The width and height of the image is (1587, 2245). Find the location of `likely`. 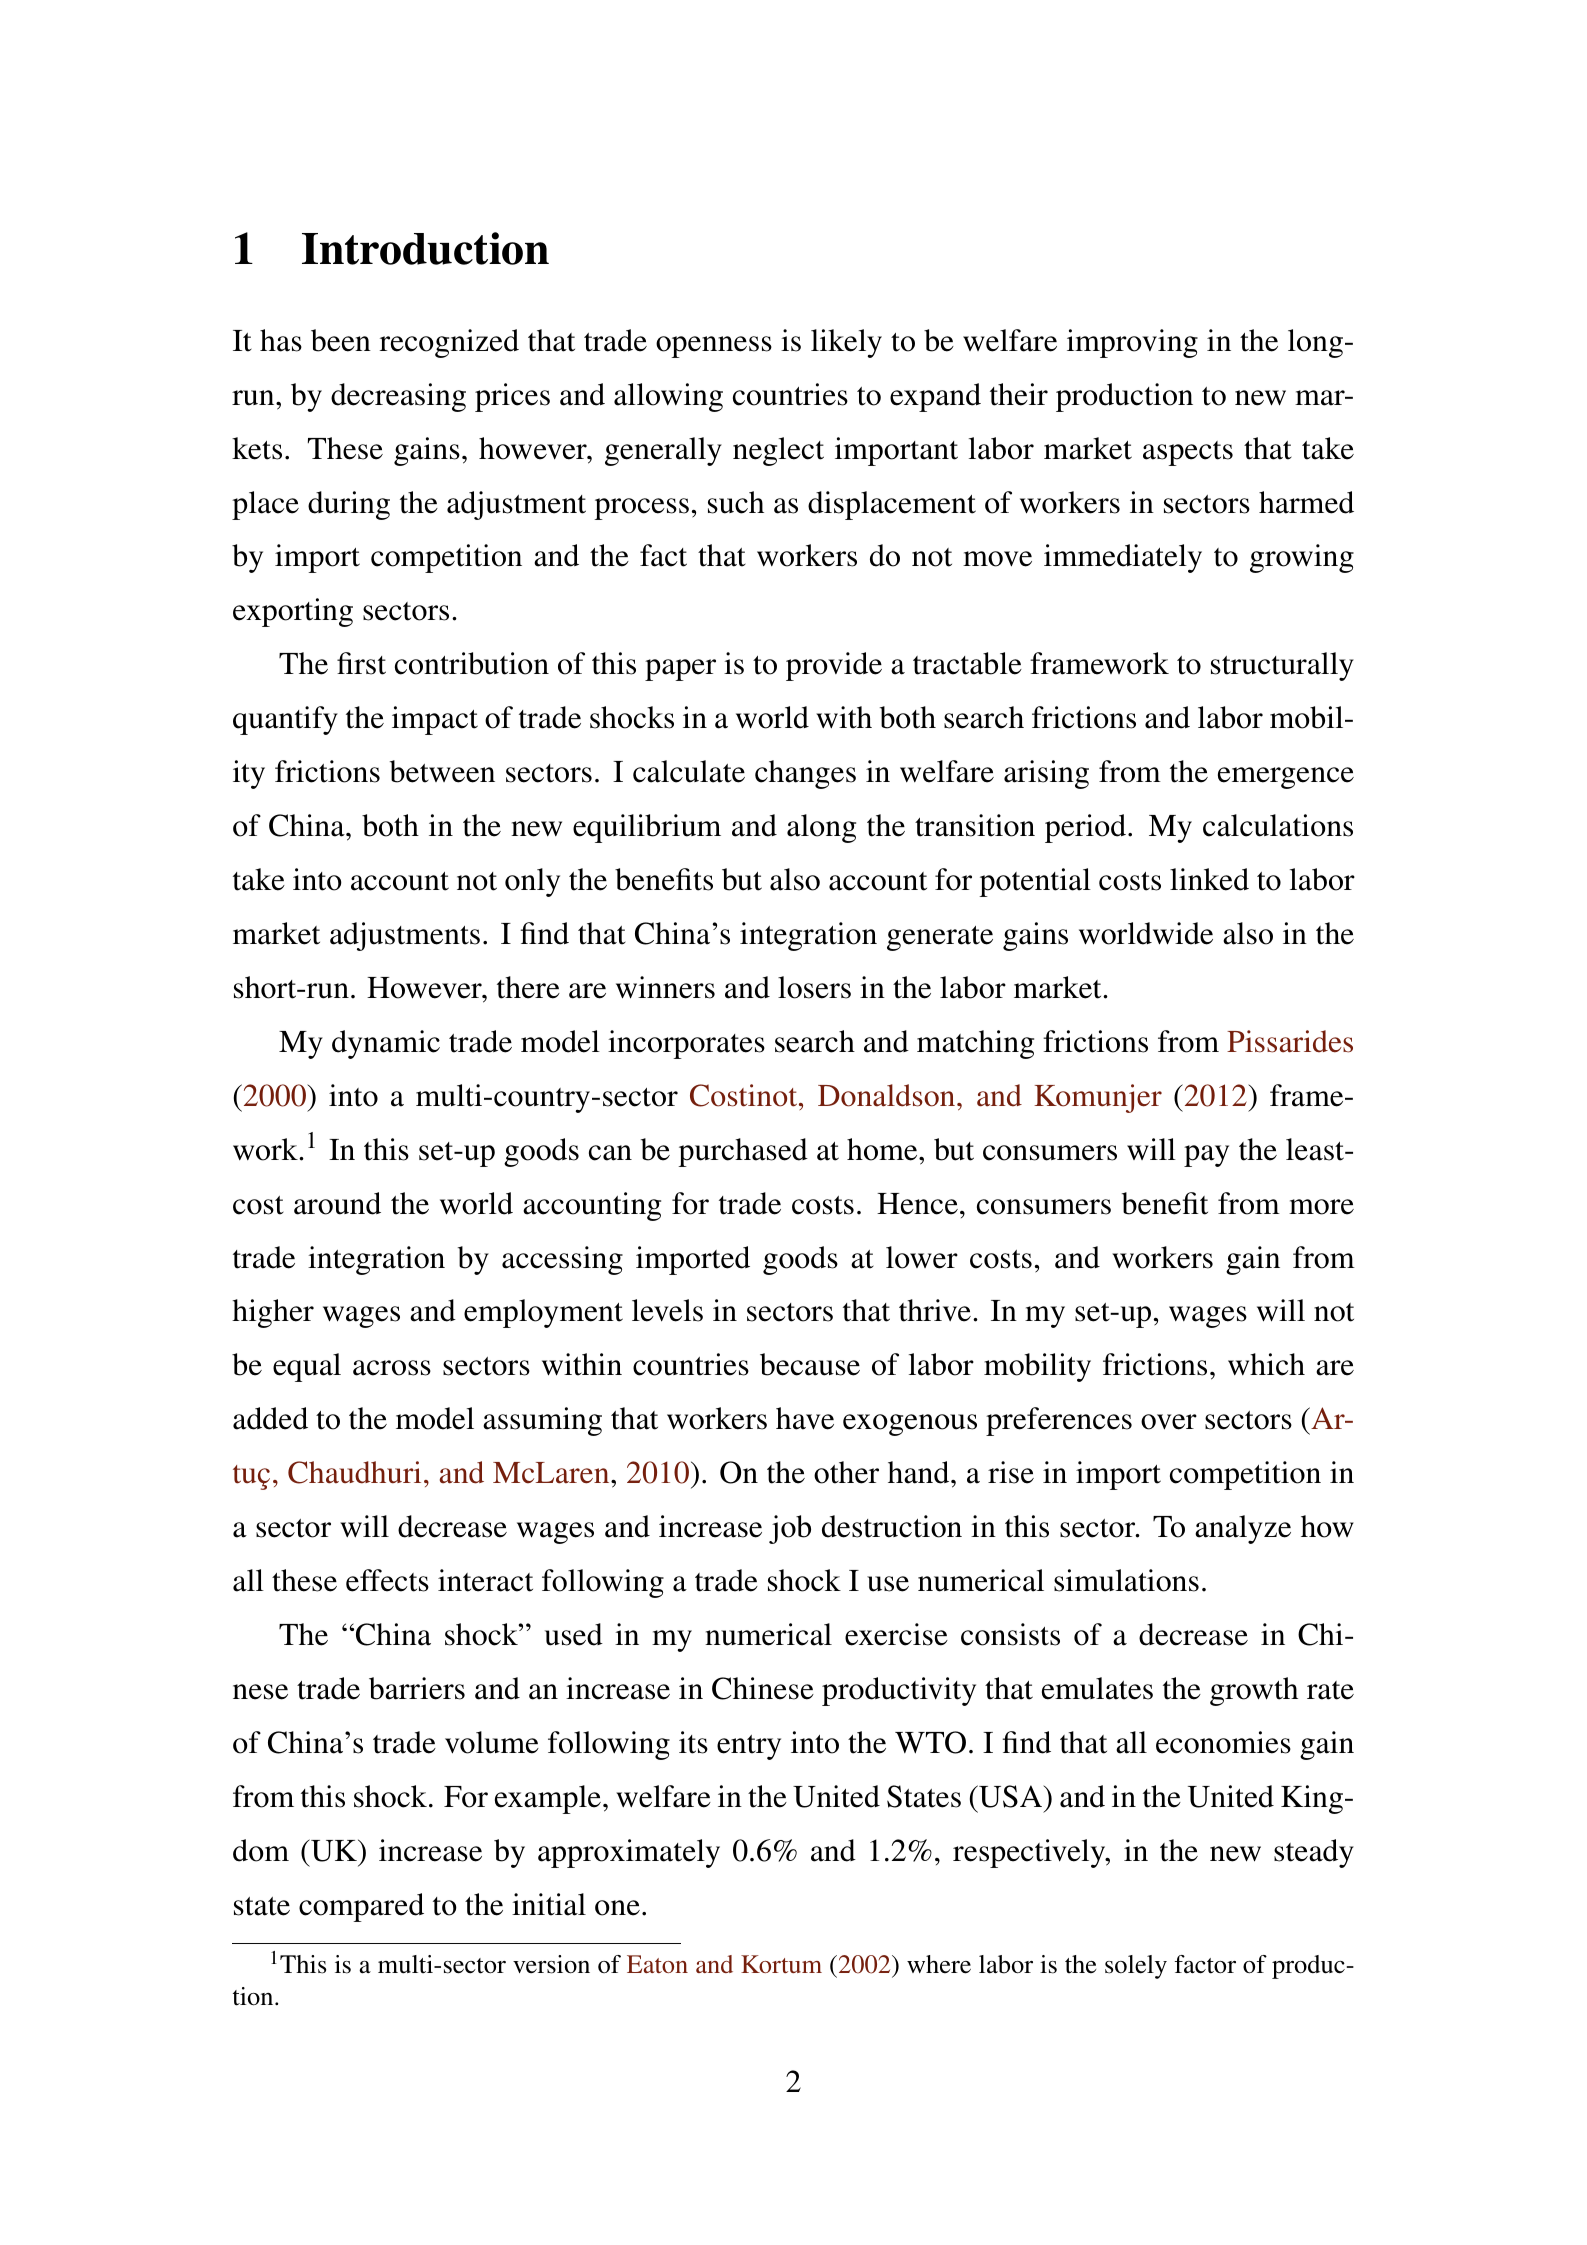

likely is located at coordinates (846, 343).
